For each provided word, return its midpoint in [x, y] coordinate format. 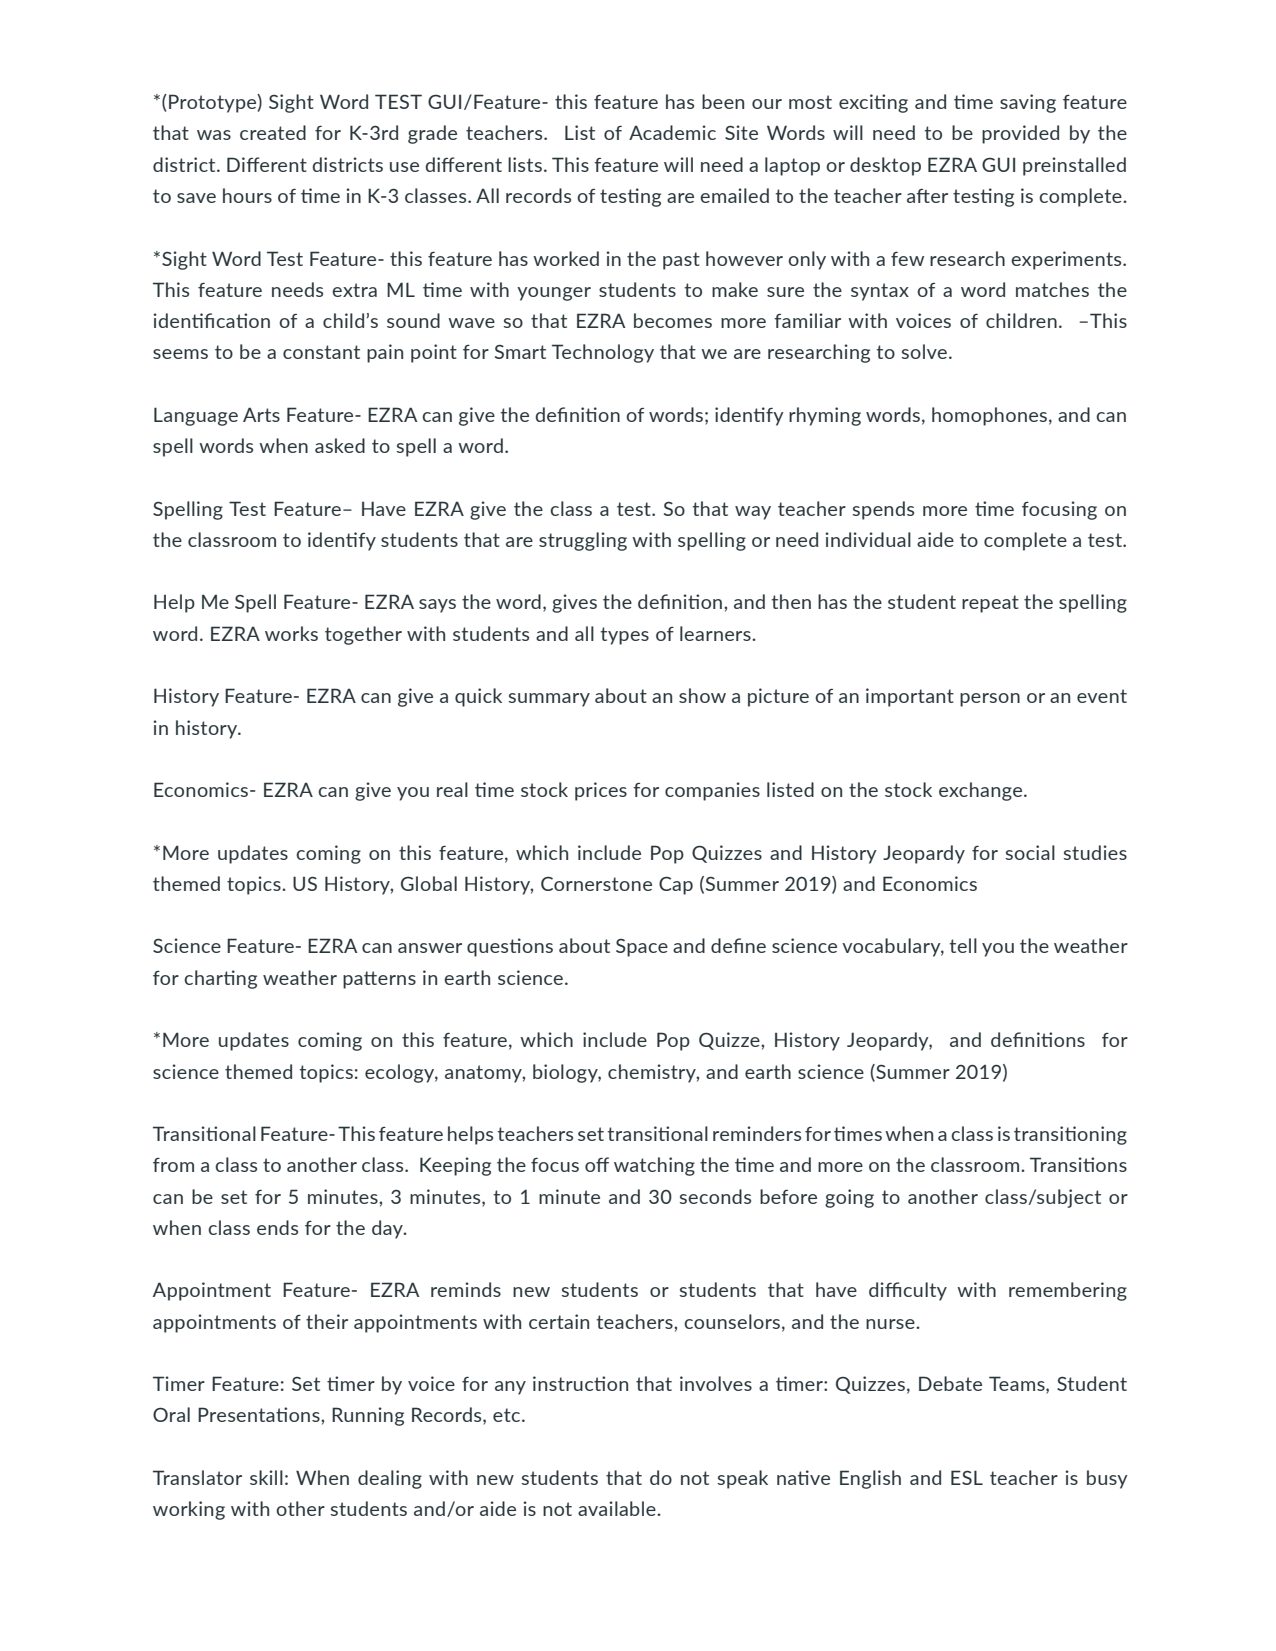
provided [1020, 134]
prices [601, 791]
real [452, 789]
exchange [982, 791]
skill [266, 1477]
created [273, 132]
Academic [672, 132]
